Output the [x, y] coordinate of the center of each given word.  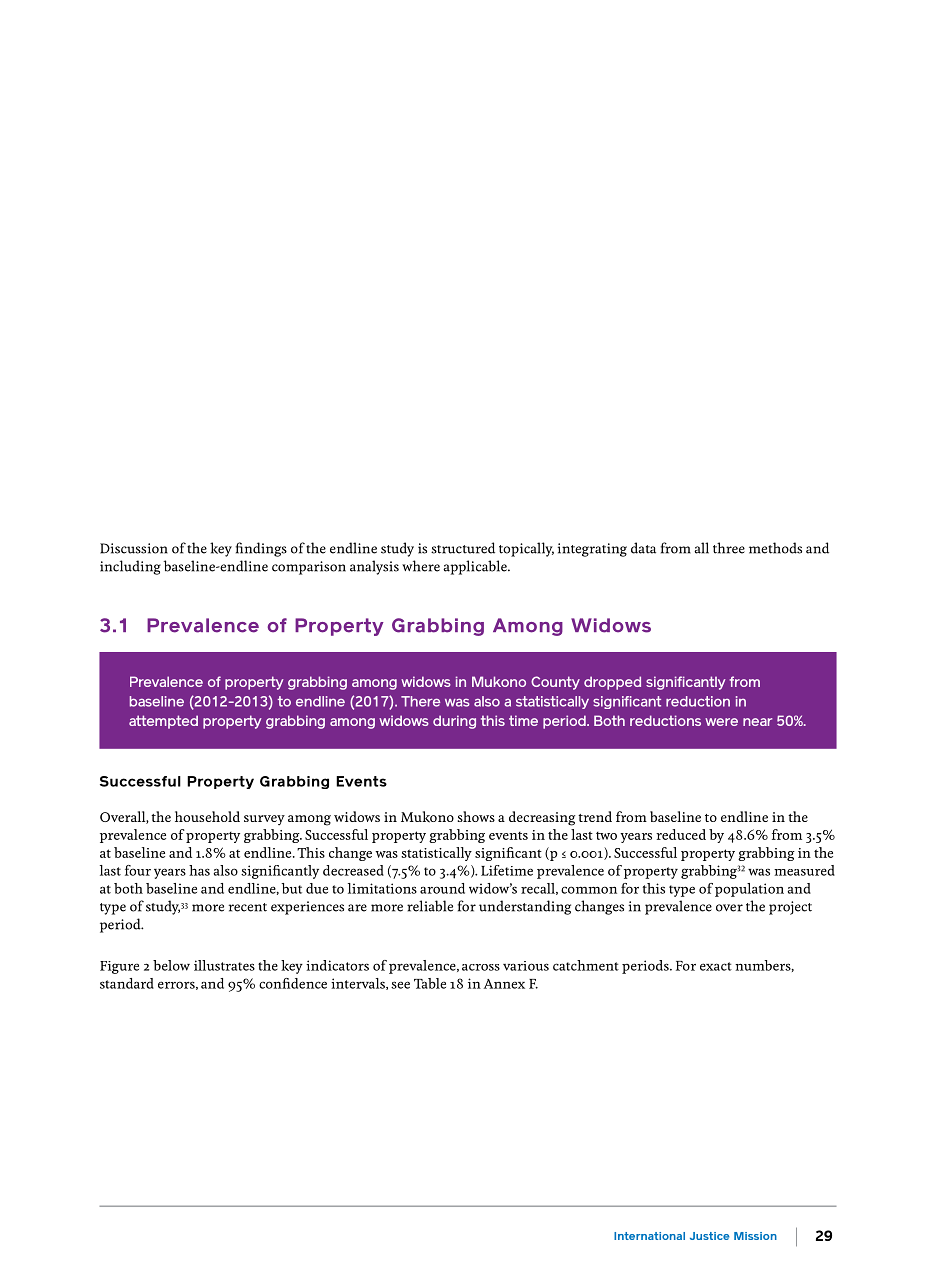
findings [261, 549]
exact [716, 966]
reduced [681, 834]
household [207, 816]
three [729, 548]
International [649, 1236]
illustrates [224, 965]
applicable [476, 567]
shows [476, 816]
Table [430, 983]
